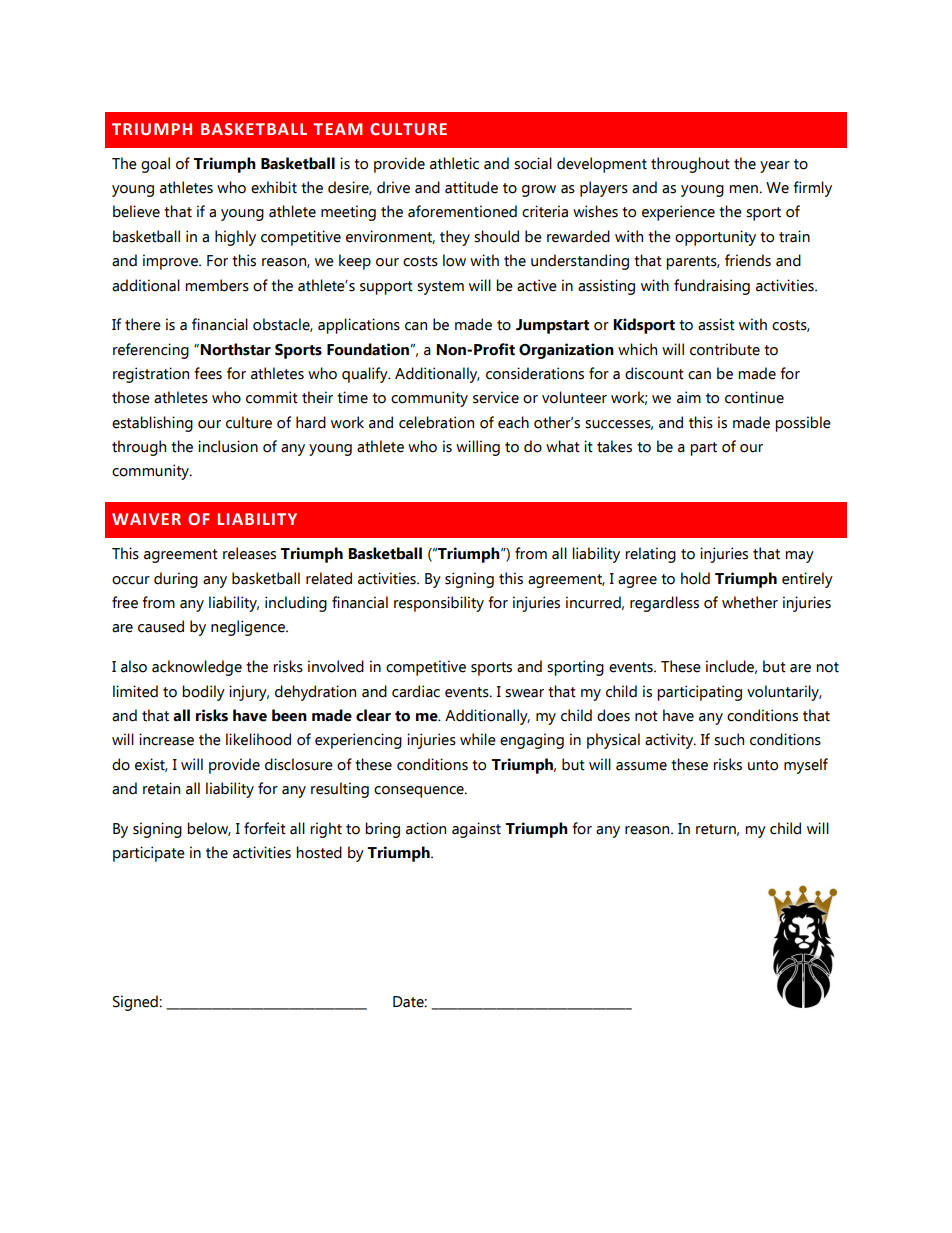 The image size is (952, 1233). What do you see at coordinates (496, 397) in the screenshot?
I see `service` at bounding box center [496, 397].
